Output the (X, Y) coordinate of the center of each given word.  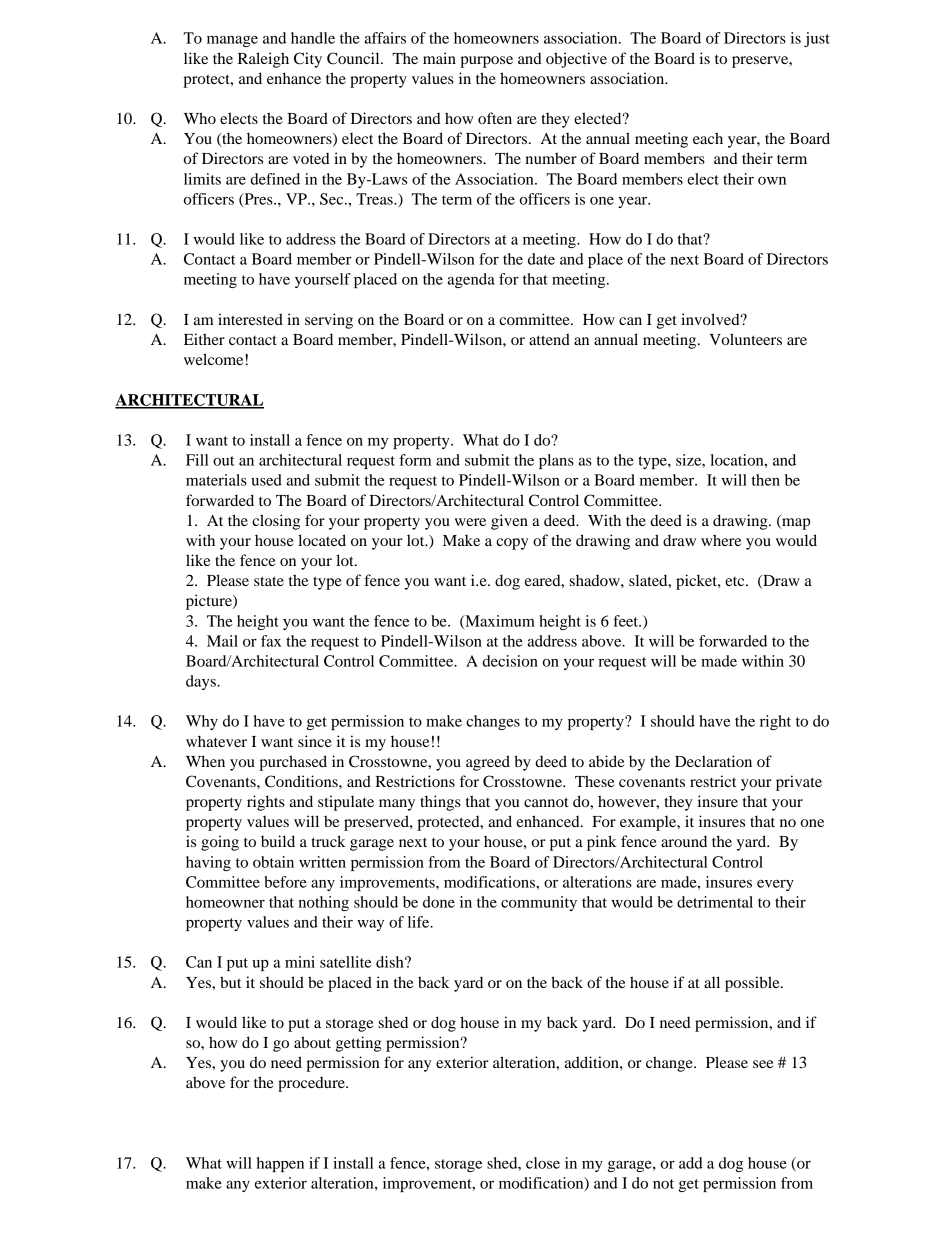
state (269, 581)
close (543, 1163)
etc (736, 581)
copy (512, 544)
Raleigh (263, 60)
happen (280, 1164)
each (708, 138)
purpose (486, 62)
